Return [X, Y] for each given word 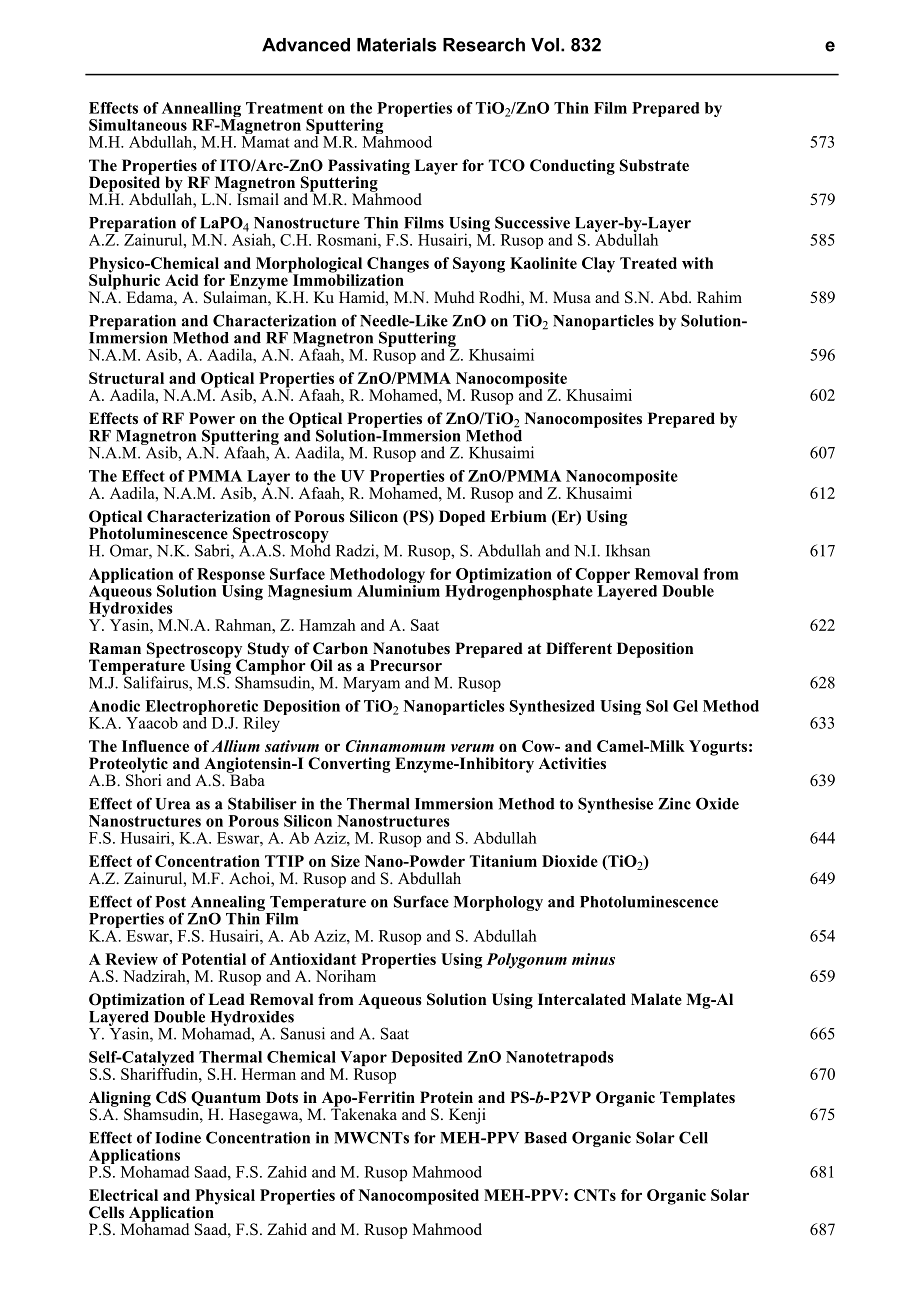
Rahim [719, 297]
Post [170, 902]
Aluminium [398, 589]
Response [230, 577]
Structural [126, 378]
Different [579, 648]
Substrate [654, 165]
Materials [396, 45]
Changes [398, 266]
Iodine [178, 1137]
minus [593, 959]
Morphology [498, 903]
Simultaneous [138, 125]
